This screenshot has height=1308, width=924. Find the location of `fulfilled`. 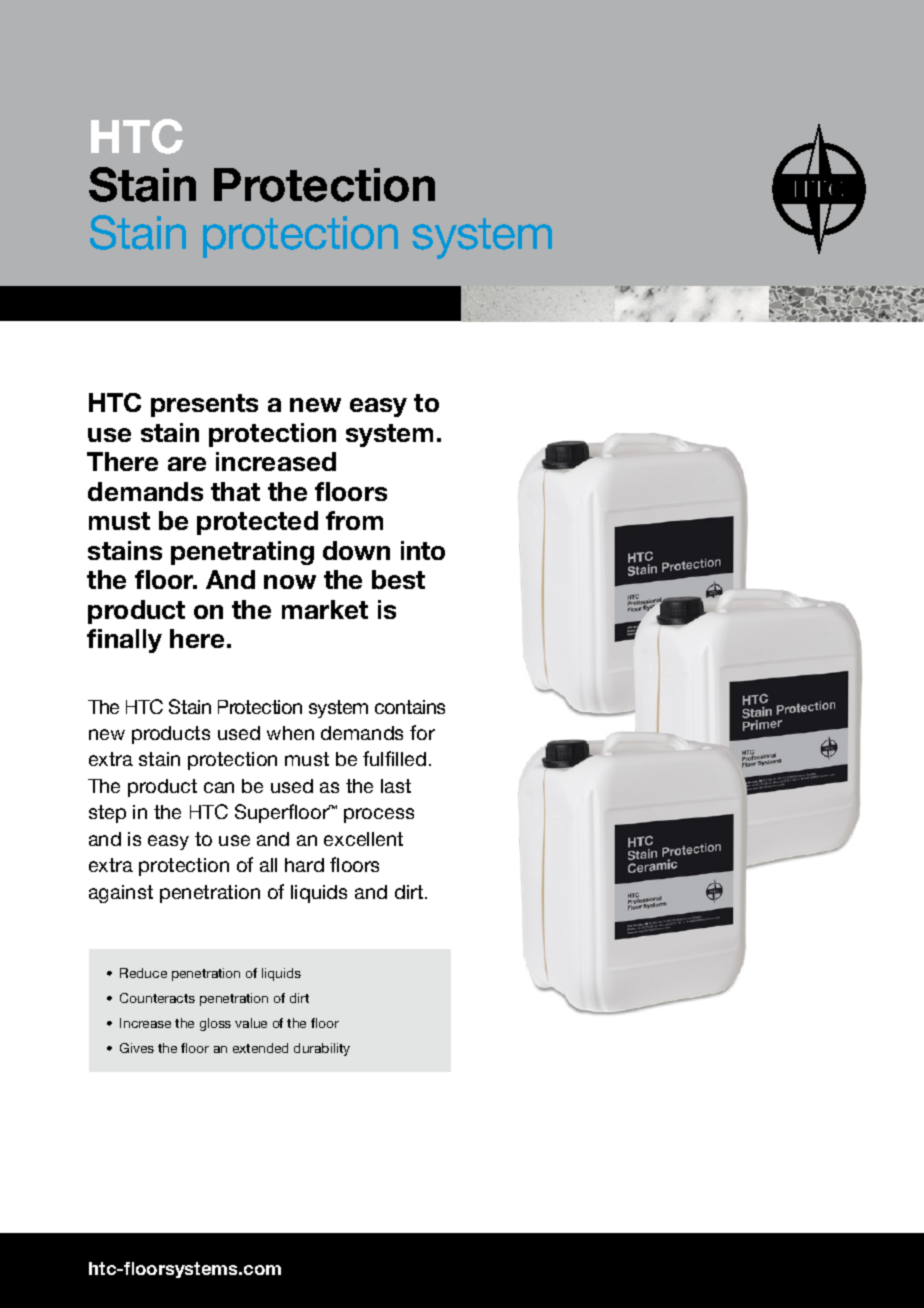

fulfilled is located at coordinates (394, 758).
